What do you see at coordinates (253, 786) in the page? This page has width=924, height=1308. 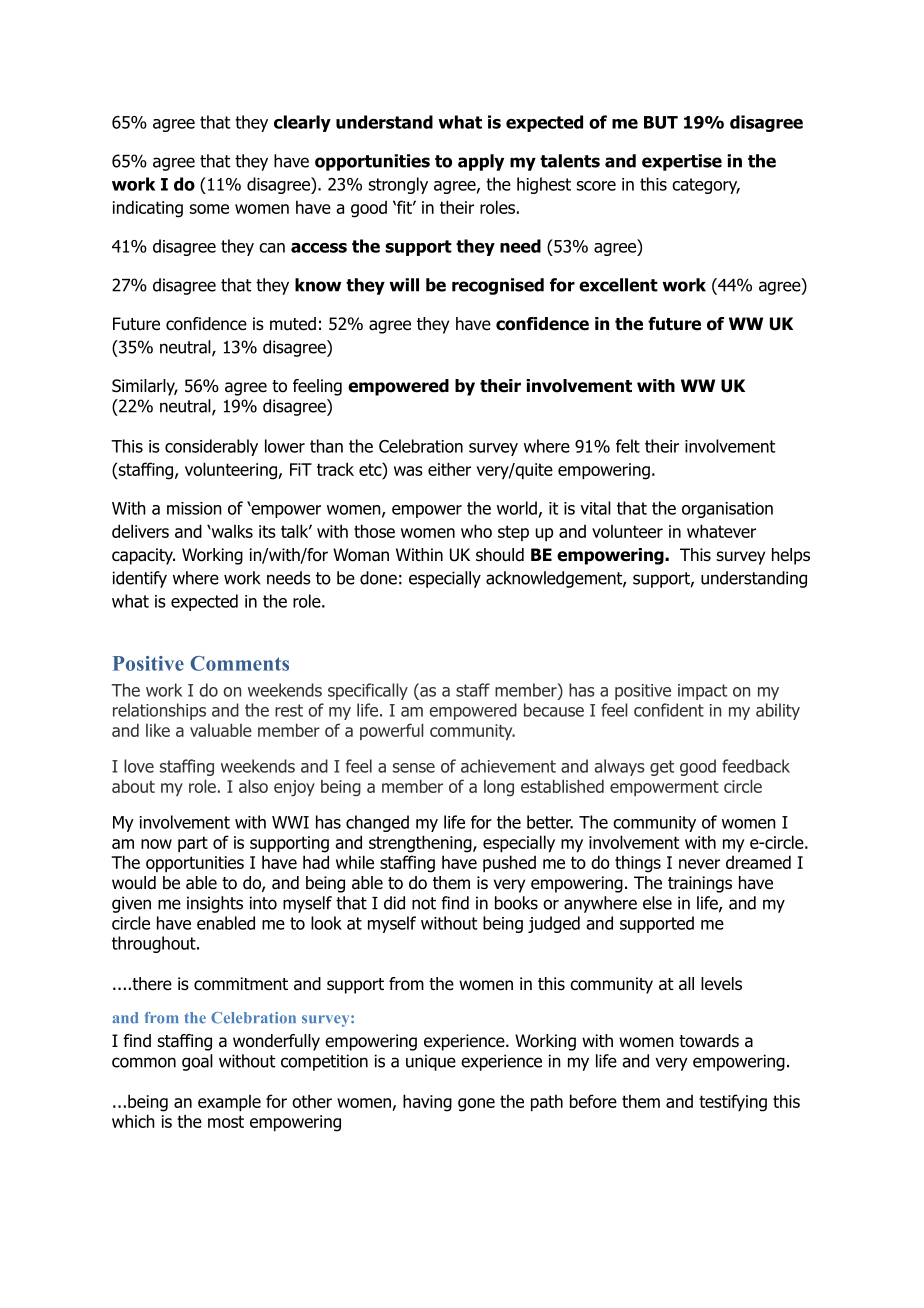 I see `also` at bounding box center [253, 786].
